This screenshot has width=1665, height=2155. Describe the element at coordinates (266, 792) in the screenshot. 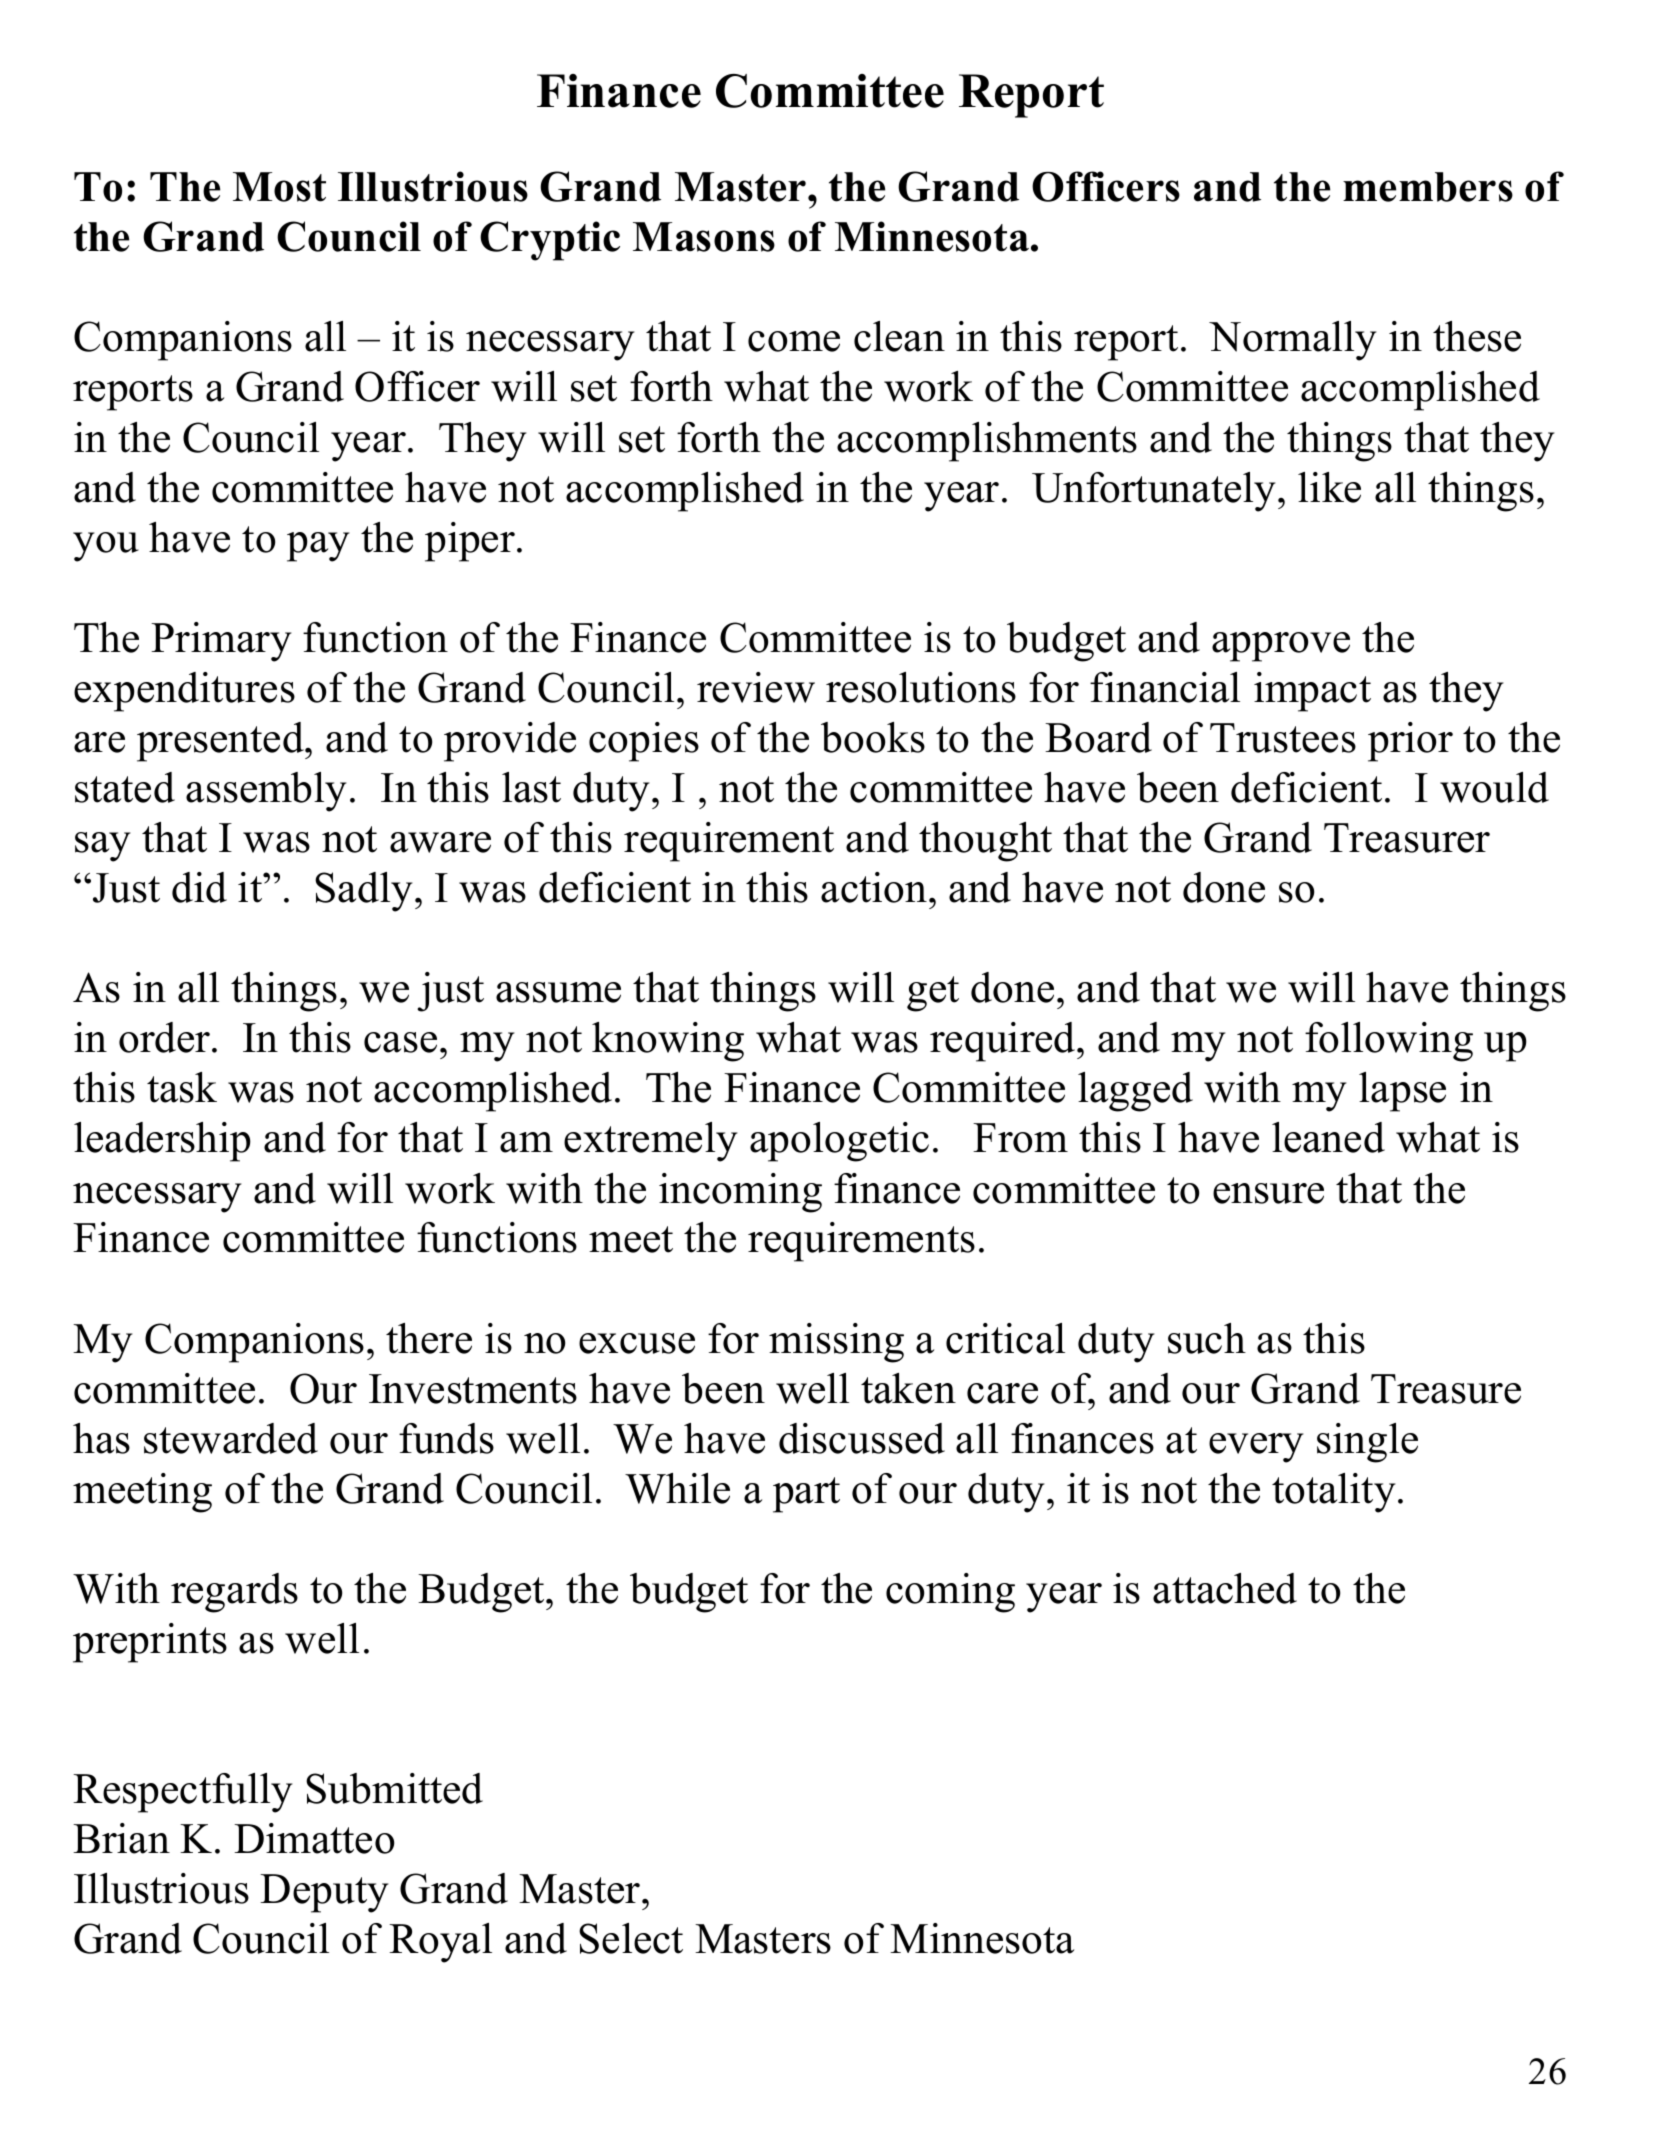

I see `assembly` at that location.
